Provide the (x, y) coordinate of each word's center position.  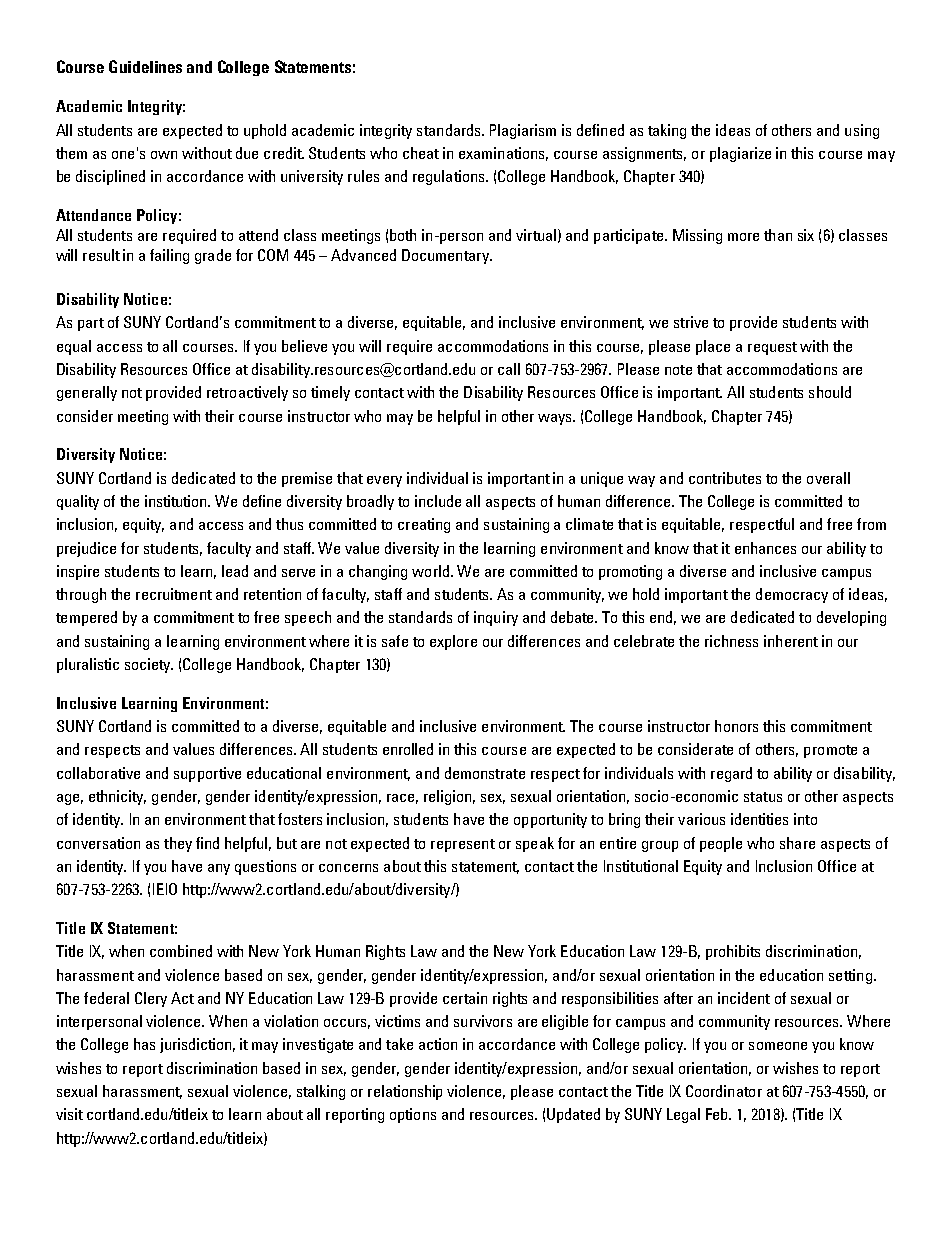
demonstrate (485, 773)
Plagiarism (523, 131)
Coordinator (724, 1091)
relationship (405, 1092)
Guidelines (145, 66)
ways (556, 419)
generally (87, 393)
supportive (207, 774)
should (830, 392)
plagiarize (740, 154)
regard (731, 774)
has (144, 1044)
